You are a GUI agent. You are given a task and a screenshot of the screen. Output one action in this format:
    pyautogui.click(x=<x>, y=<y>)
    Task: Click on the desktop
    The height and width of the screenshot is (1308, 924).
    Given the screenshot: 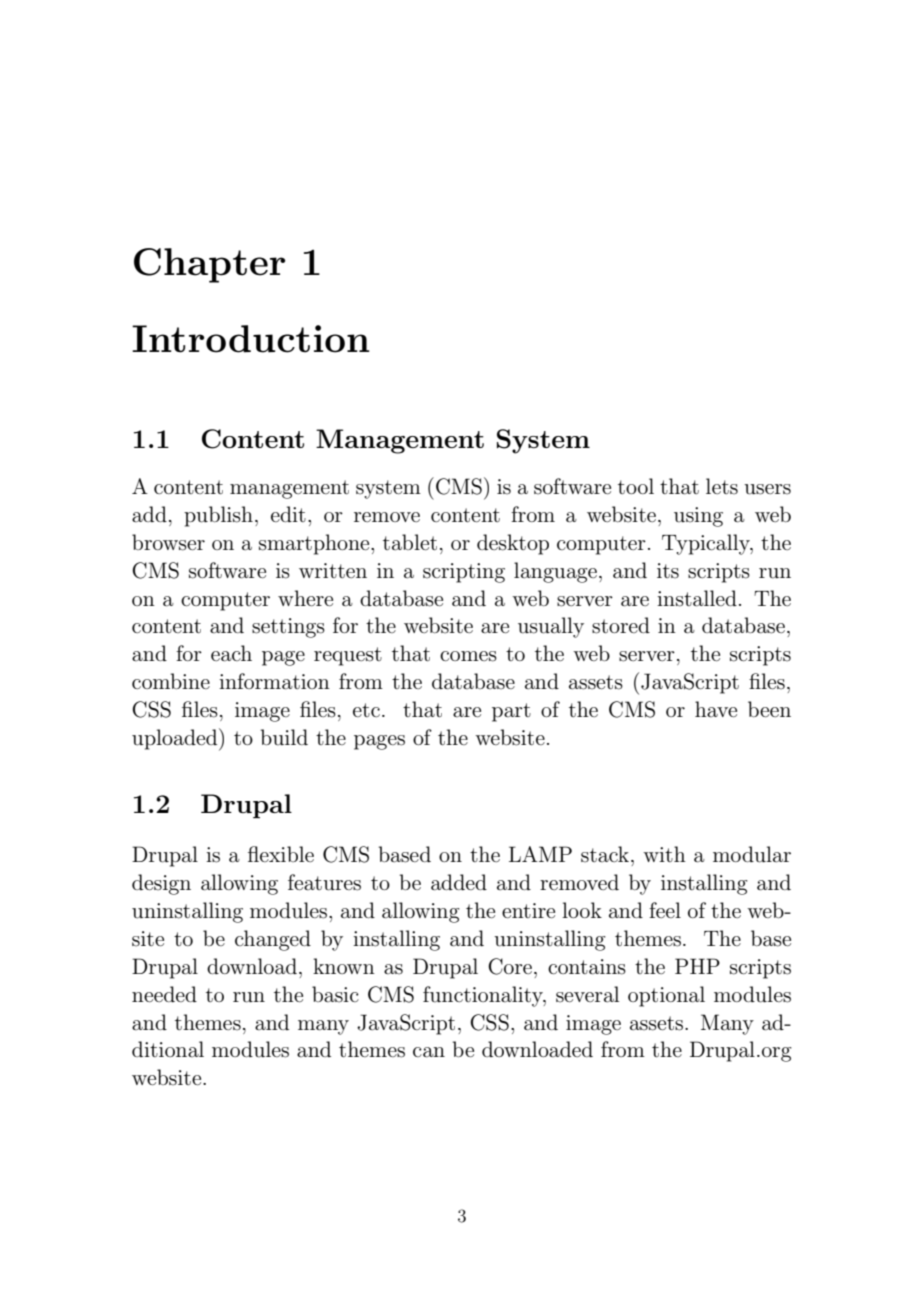 What is the action you would take?
    pyautogui.click(x=513, y=544)
